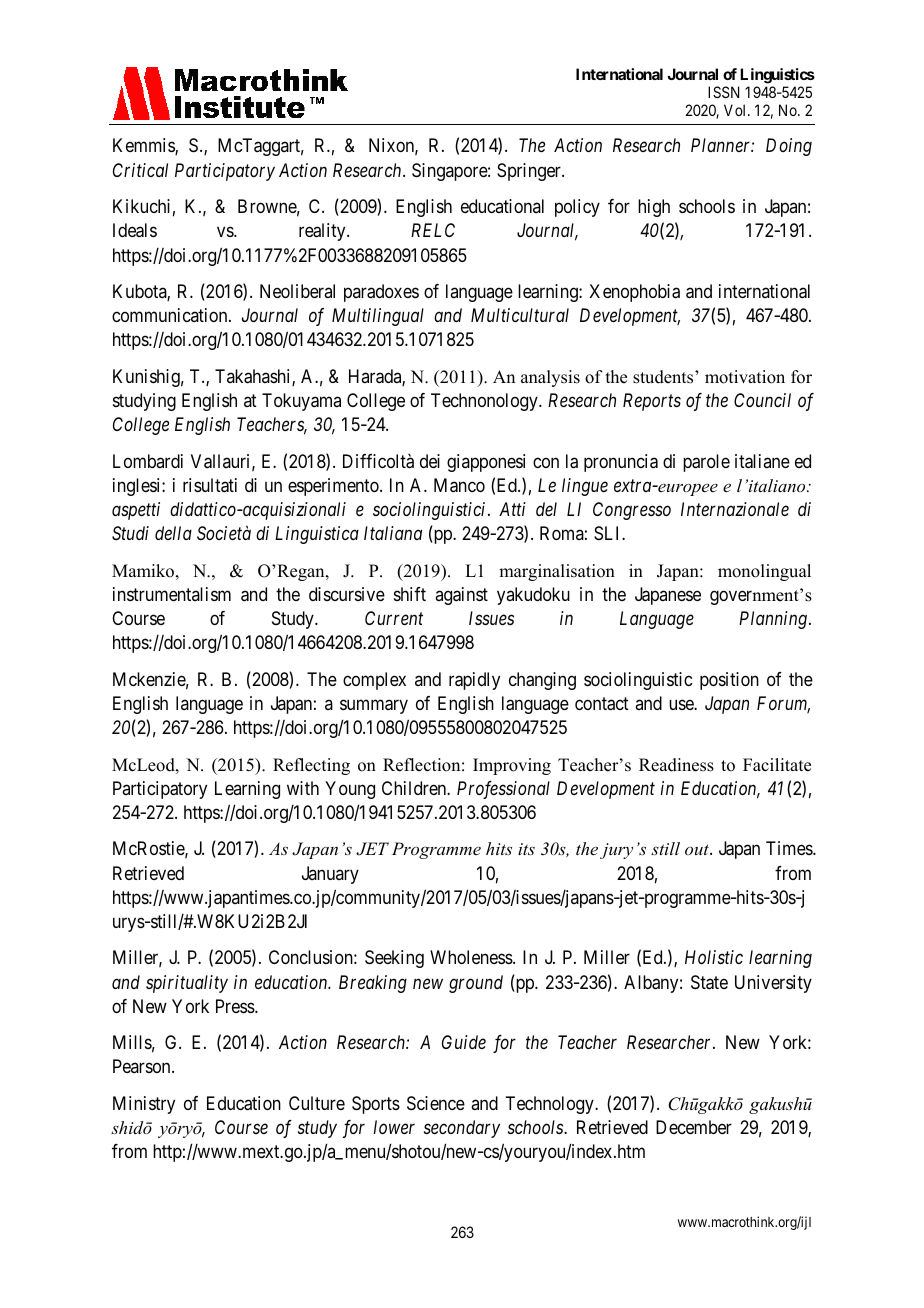 The image size is (924, 1308). I want to click on Ministry, so click(144, 1105).
